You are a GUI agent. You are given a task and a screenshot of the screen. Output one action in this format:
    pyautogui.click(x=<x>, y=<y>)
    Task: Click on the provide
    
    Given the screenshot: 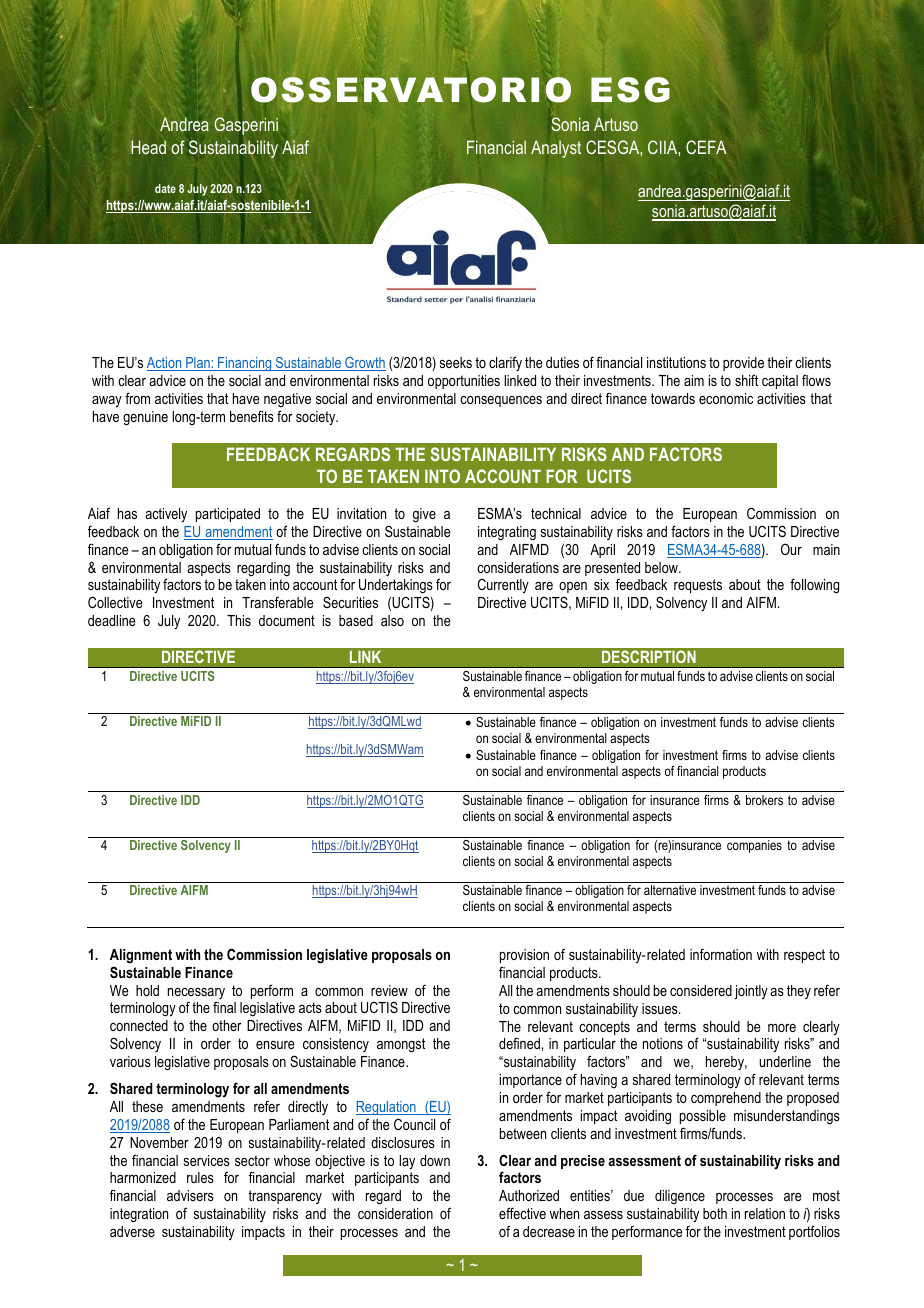 What is the action you would take?
    pyautogui.click(x=743, y=364)
